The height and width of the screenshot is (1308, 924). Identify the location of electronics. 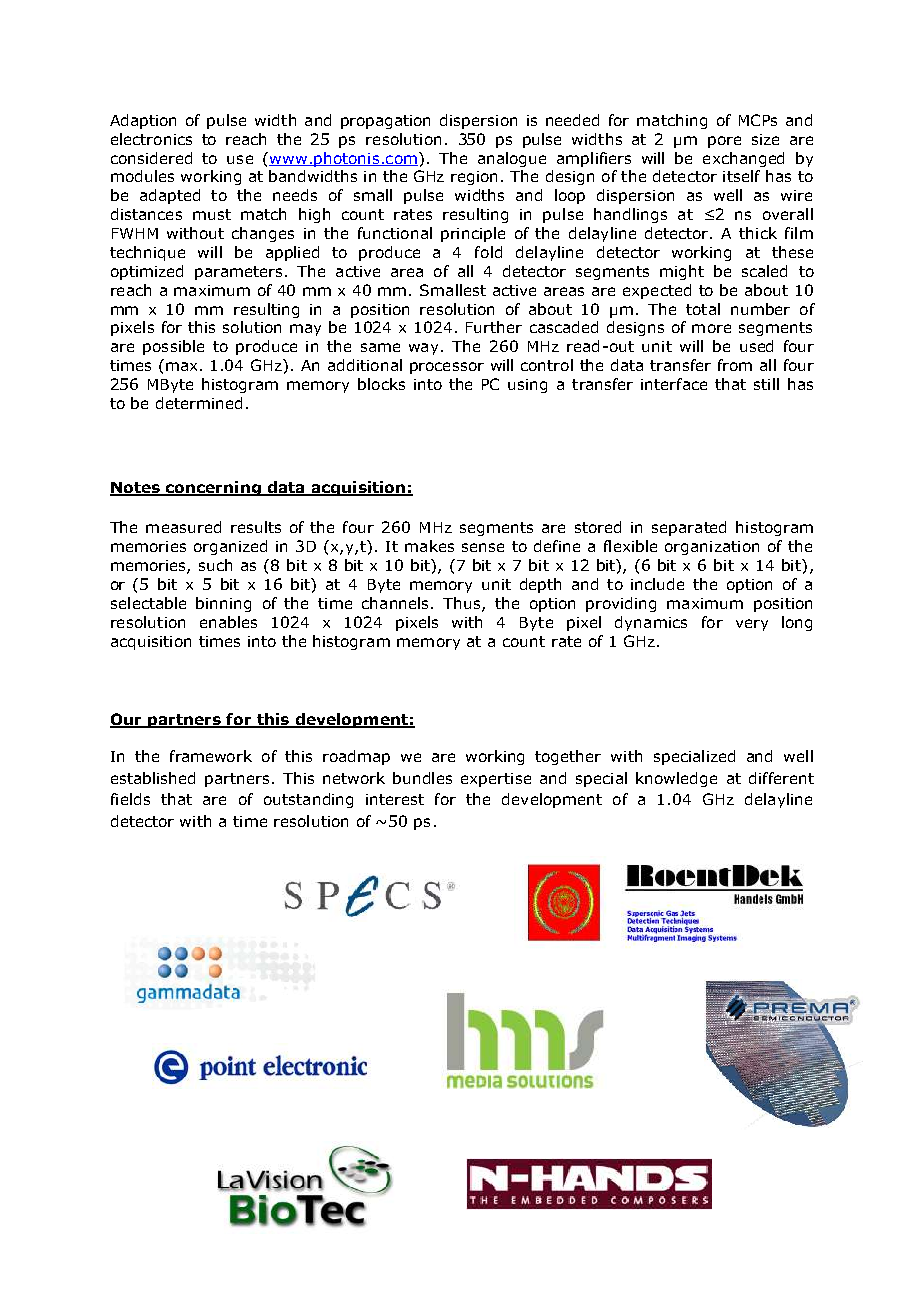
(151, 139).
